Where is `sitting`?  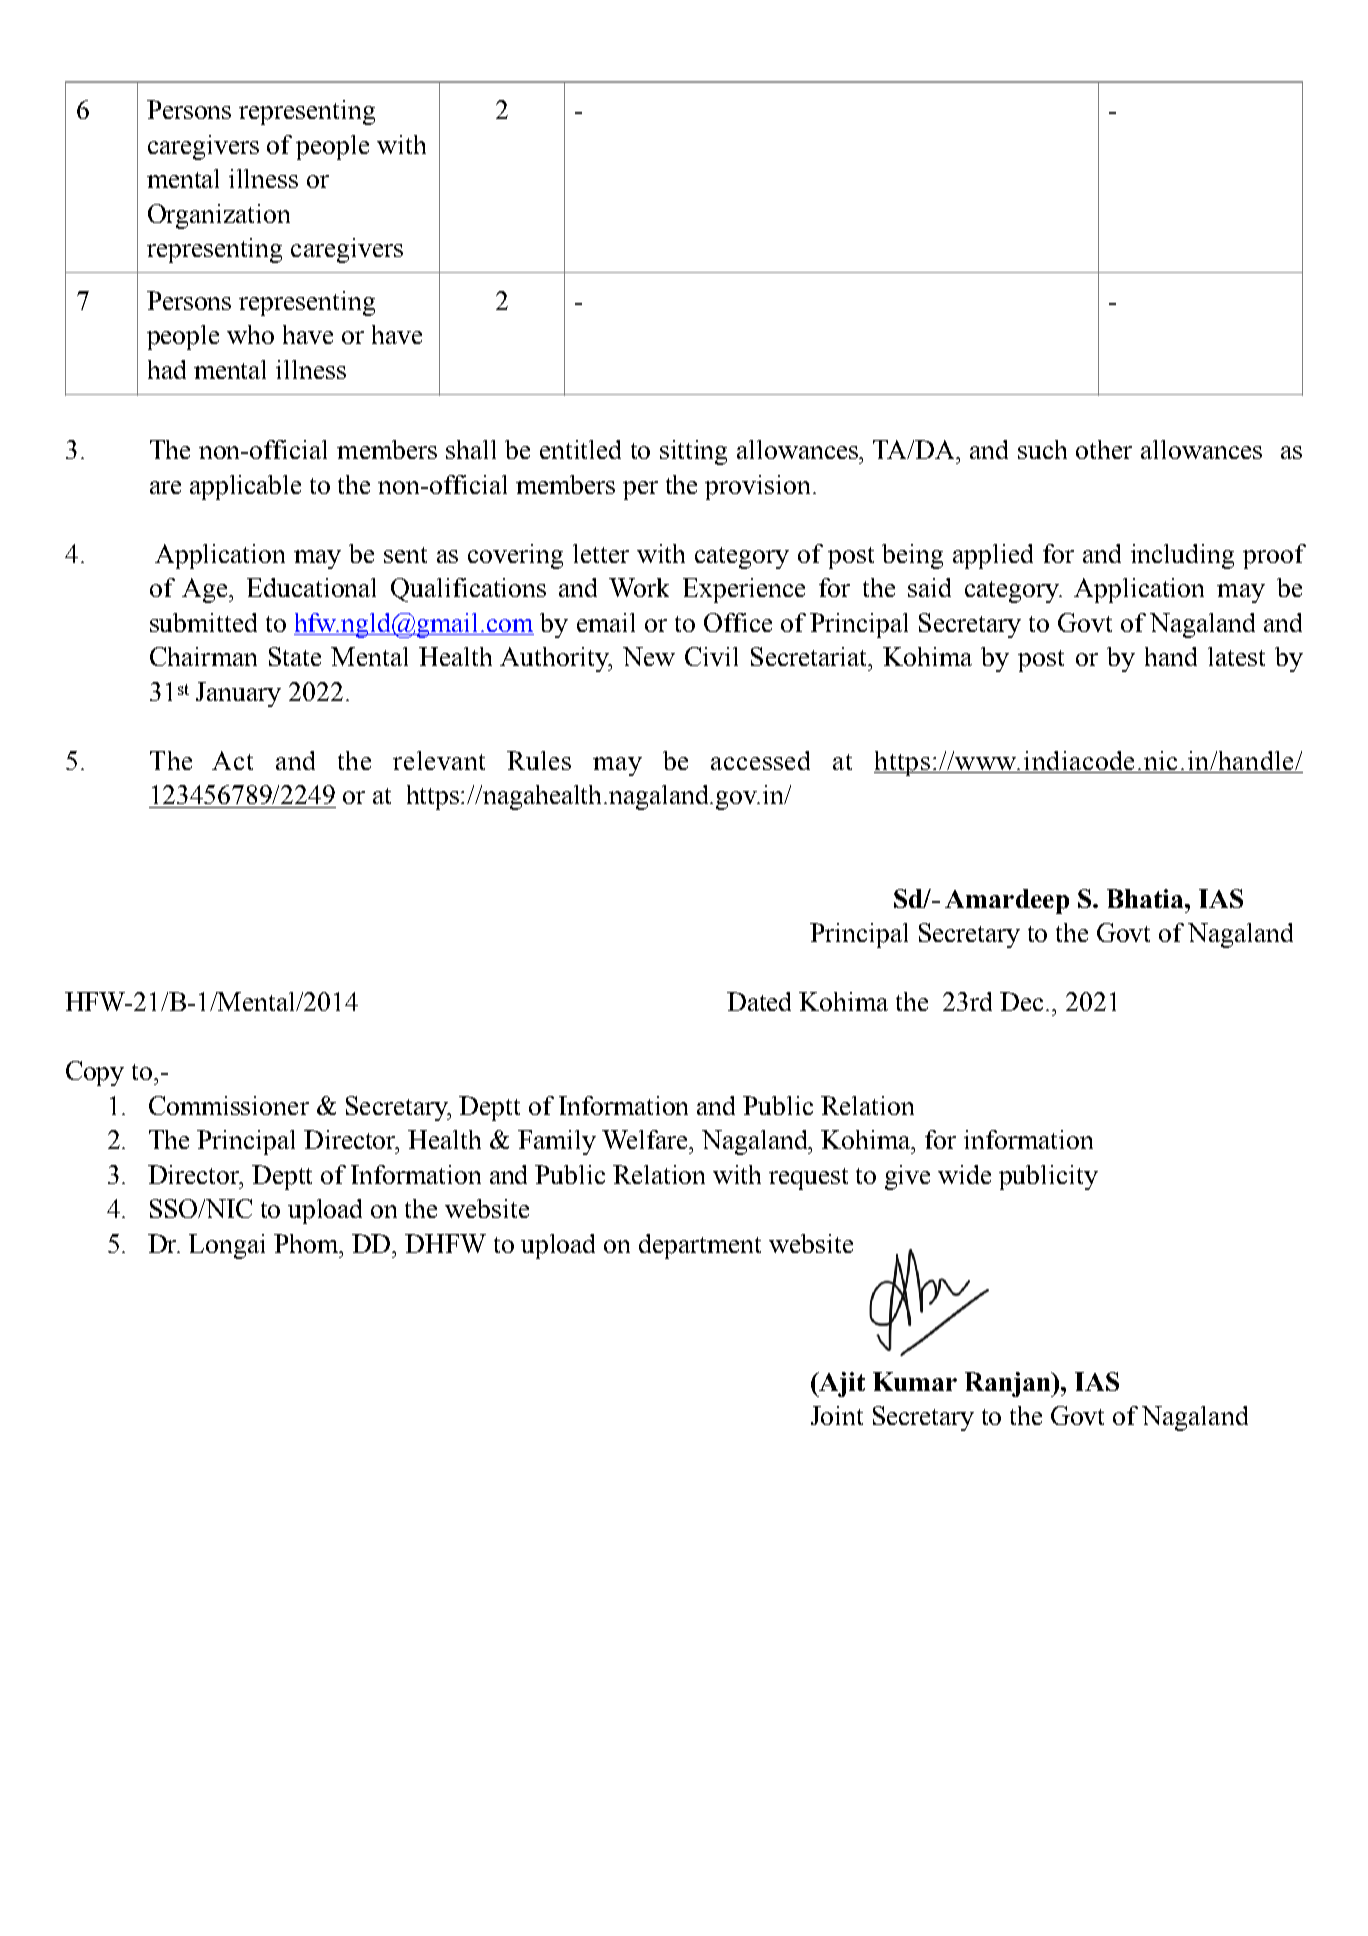 sitting is located at coordinates (693, 452).
